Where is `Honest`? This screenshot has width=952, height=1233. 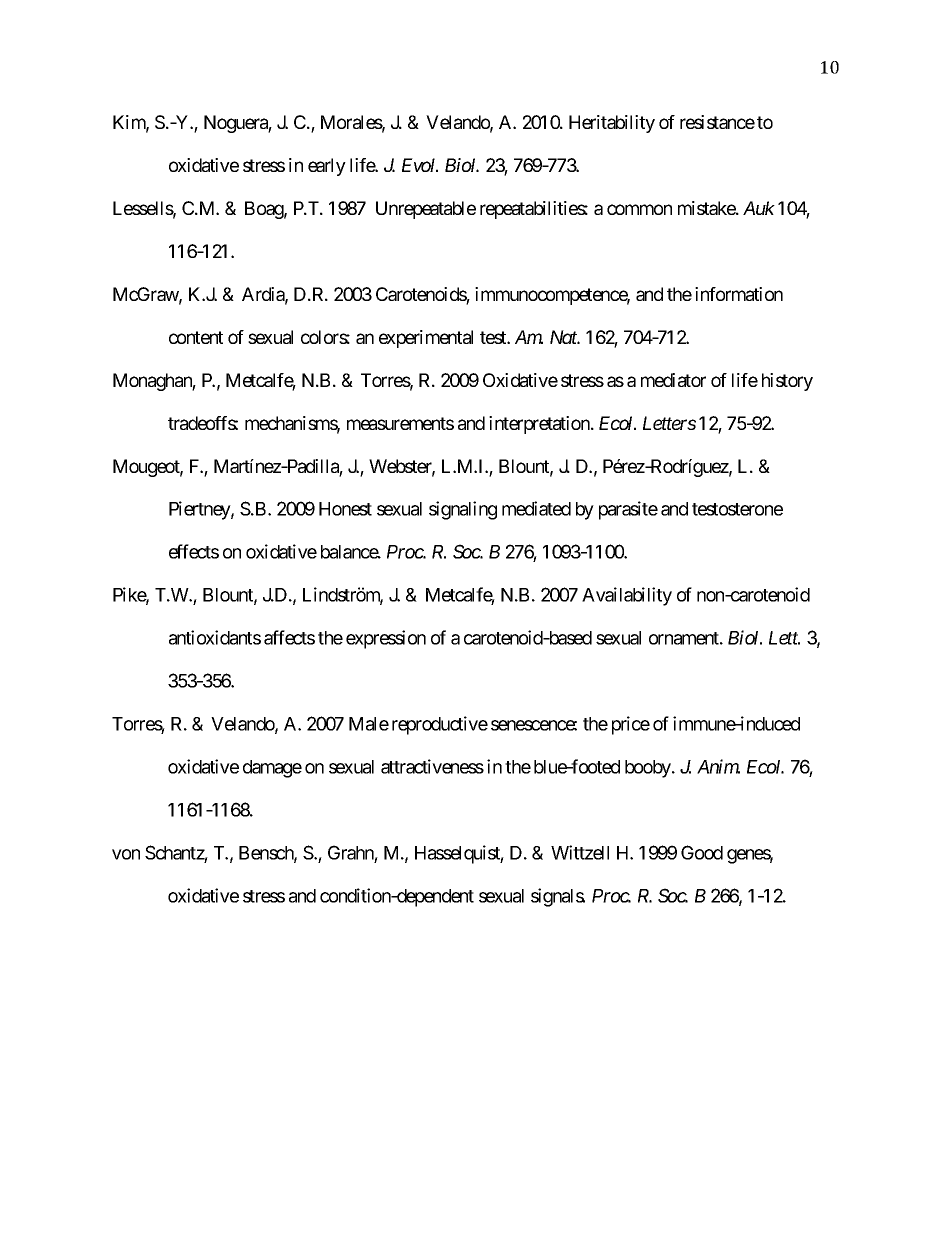
Honest is located at coordinates (345, 509).
